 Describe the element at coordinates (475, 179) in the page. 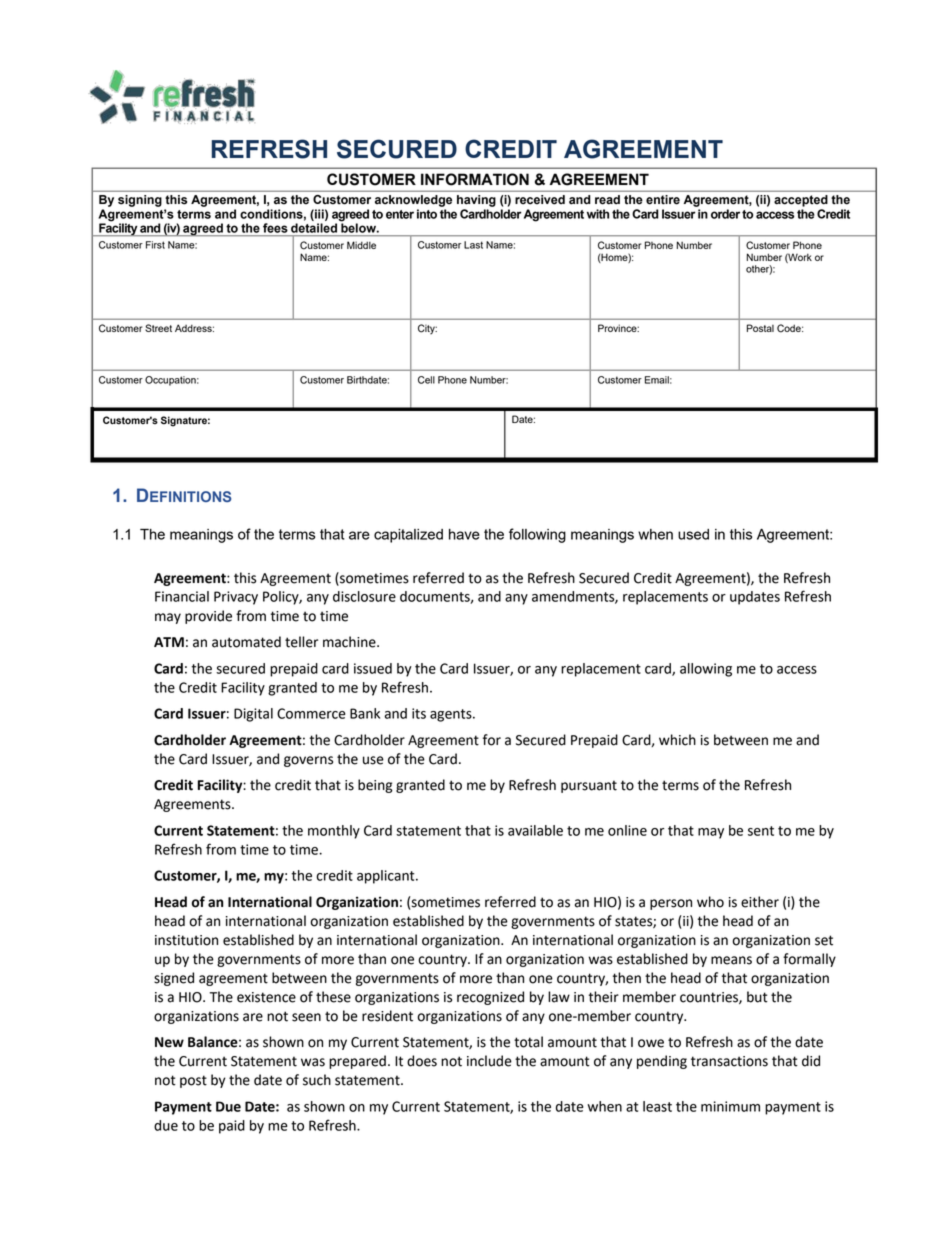

I see `INFORMATION` at that location.
